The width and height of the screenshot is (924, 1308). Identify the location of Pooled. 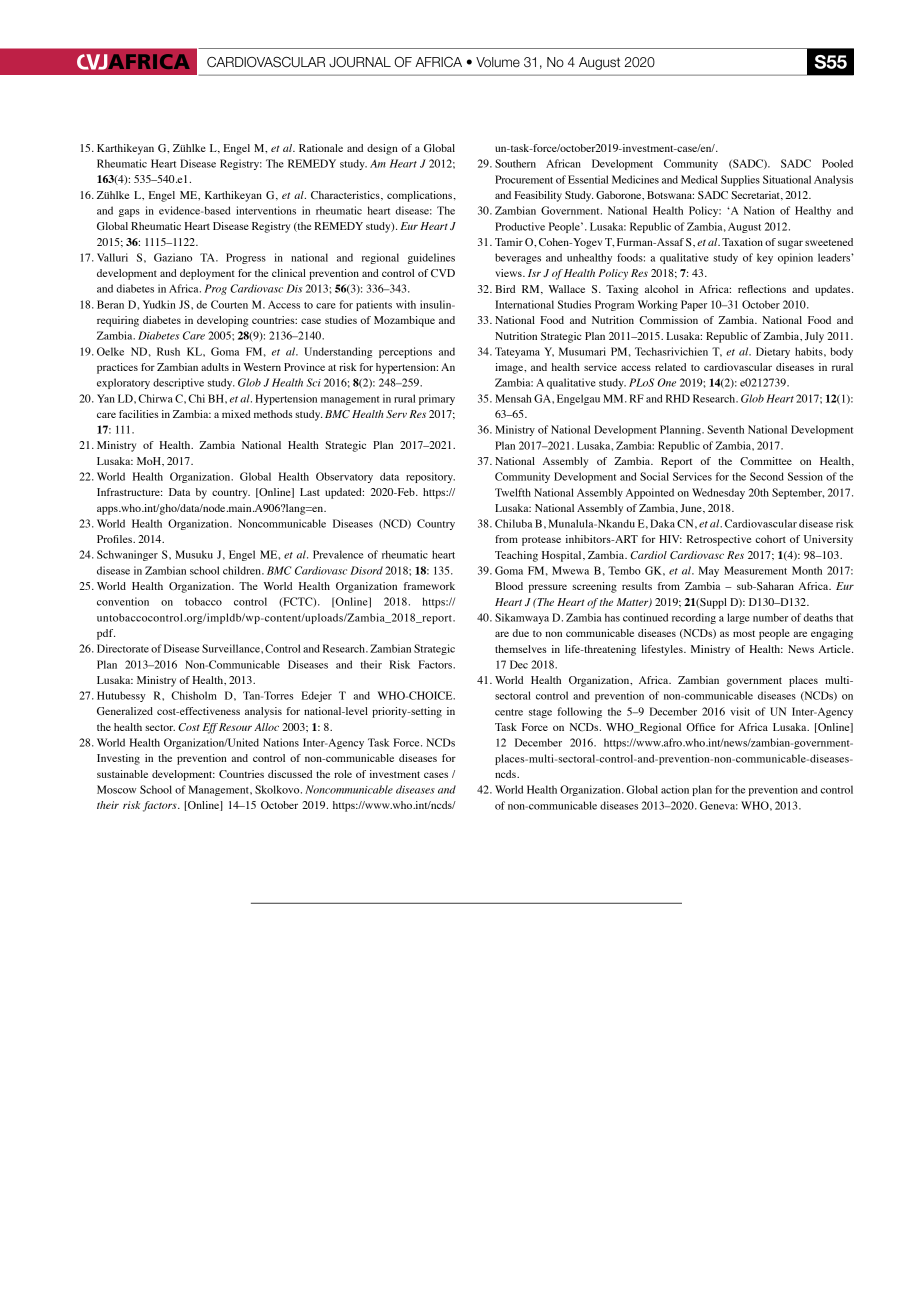
(837, 163).
